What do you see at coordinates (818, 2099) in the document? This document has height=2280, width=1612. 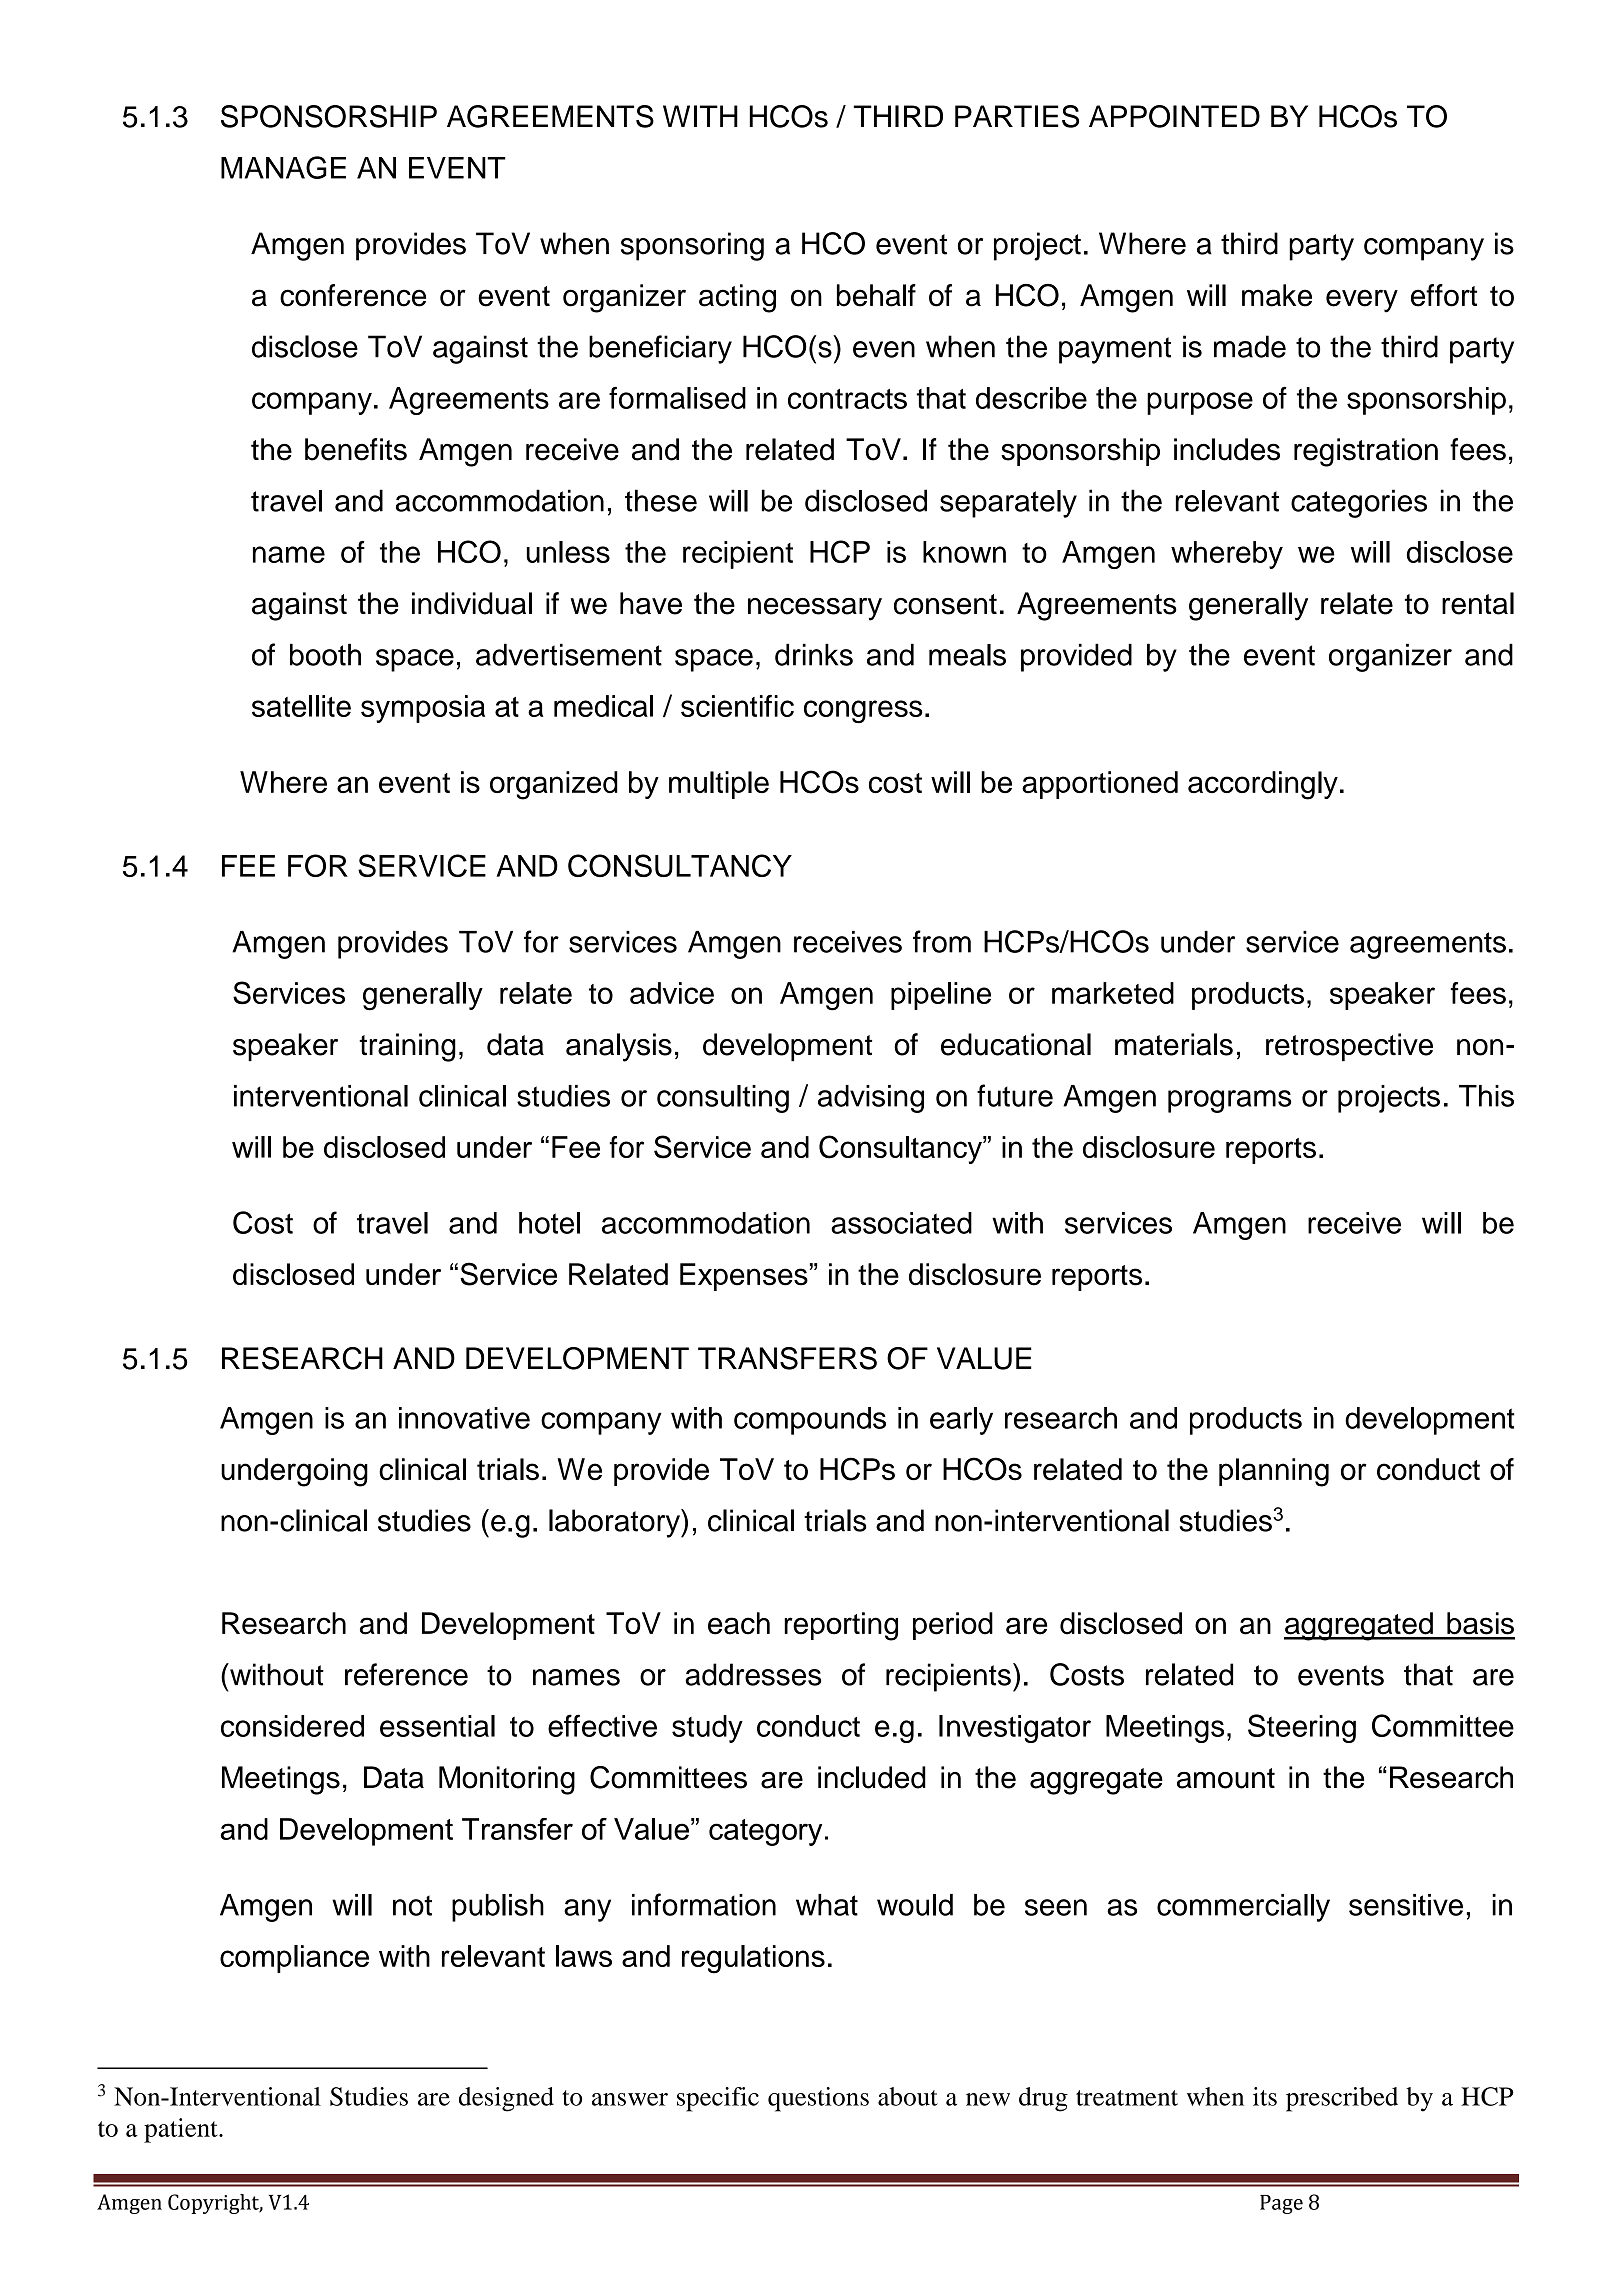 I see `questions` at bounding box center [818, 2099].
